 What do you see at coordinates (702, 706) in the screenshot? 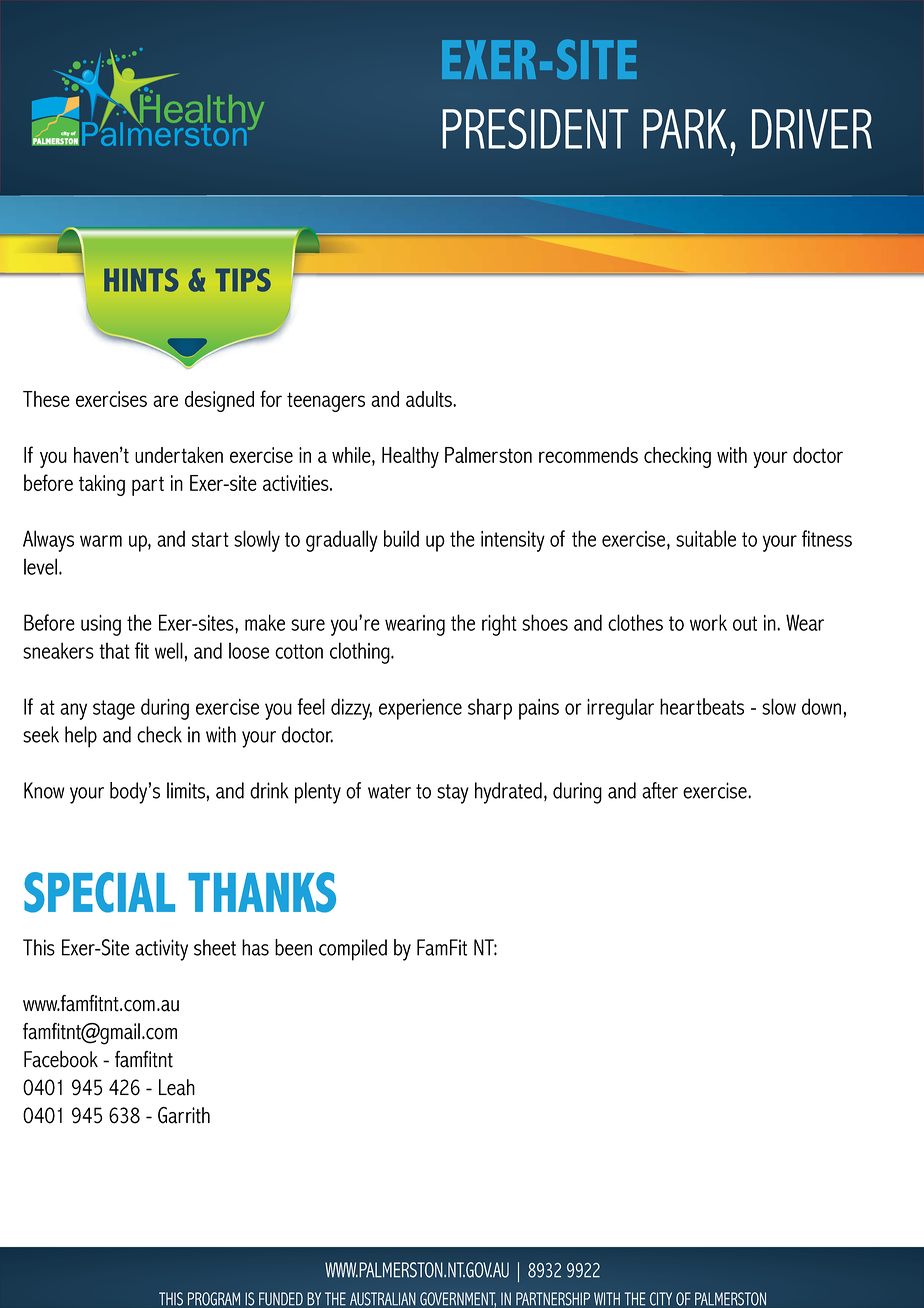
I see `heartbeats` at bounding box center [702, 706].
